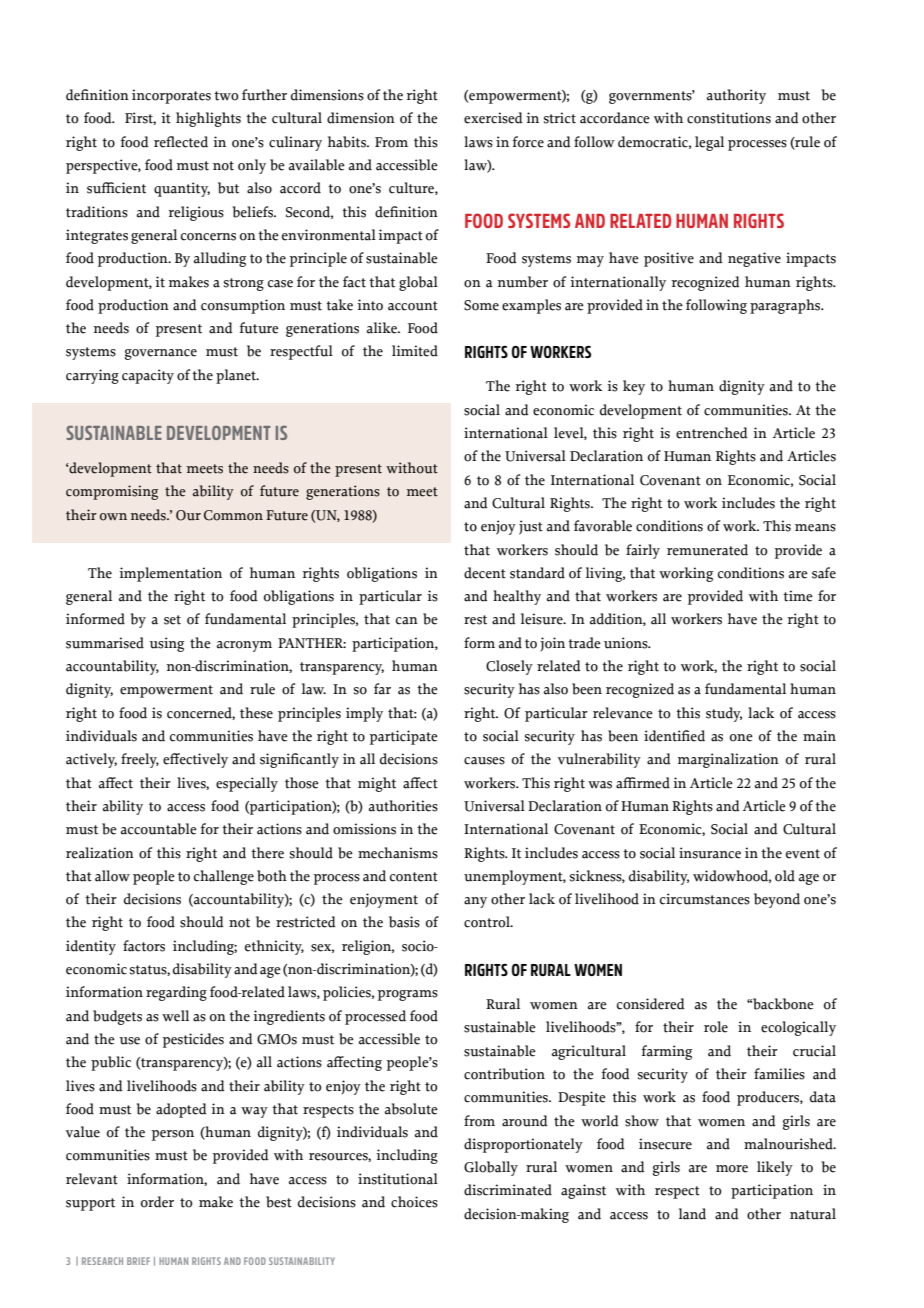  What do you see at coordinates (157, 1202) in the image?
I see `order` at bounding box center [157, 1202].
